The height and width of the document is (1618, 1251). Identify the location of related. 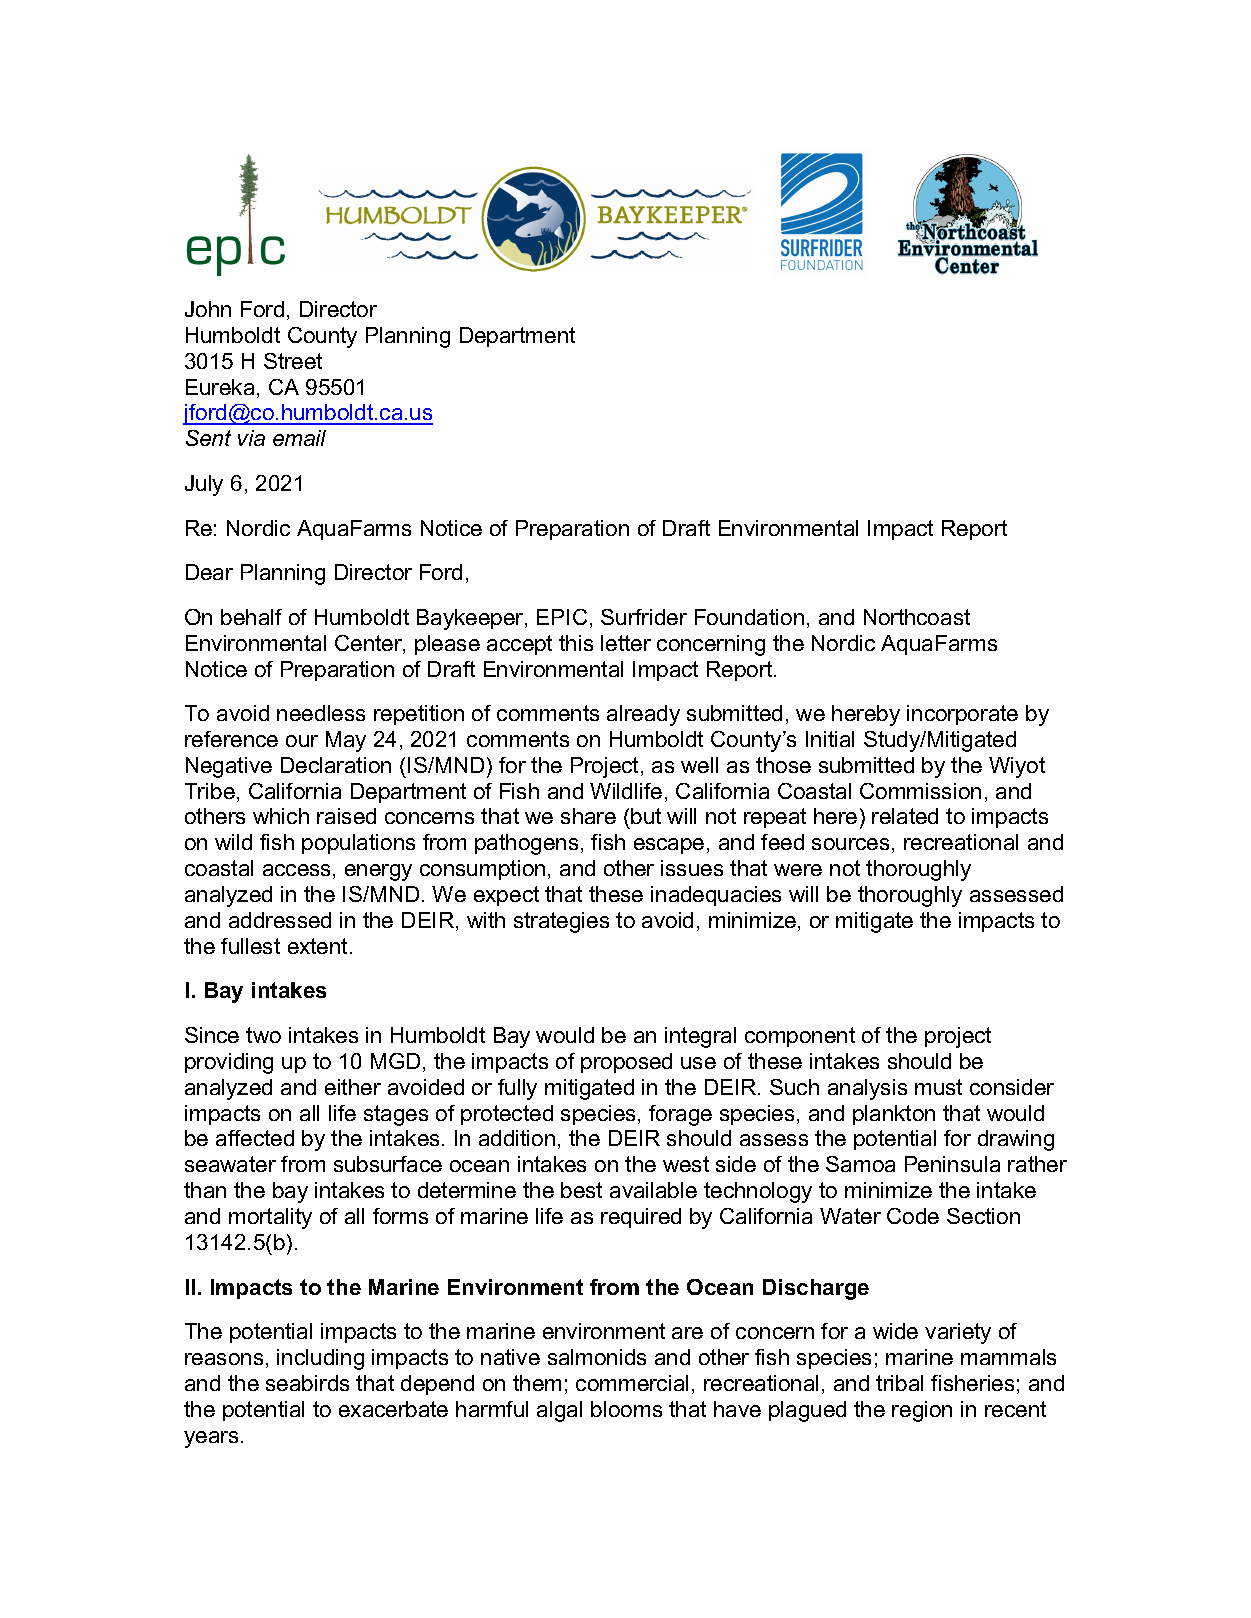
(905, 816).
